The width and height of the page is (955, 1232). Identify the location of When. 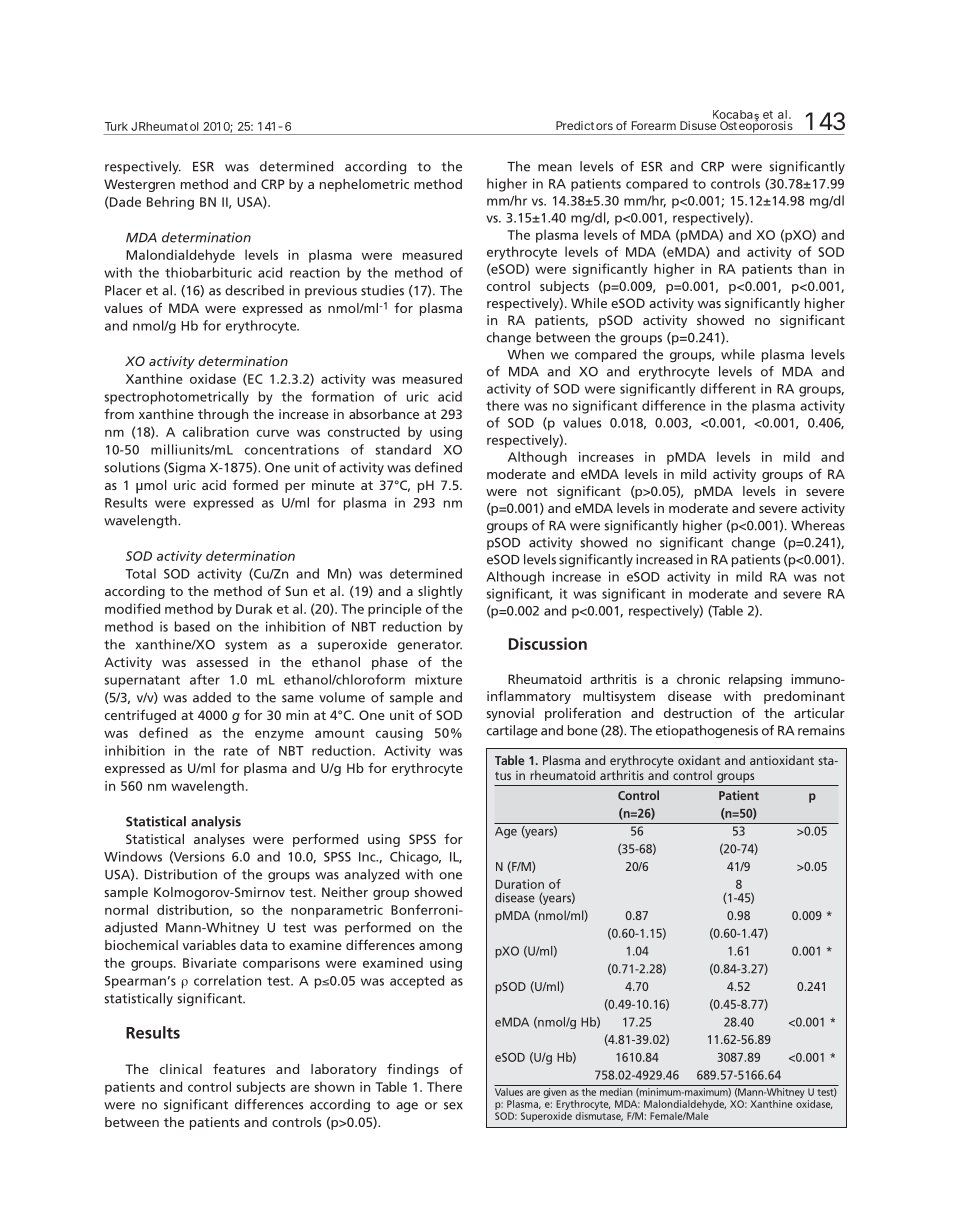
(525, 354).
